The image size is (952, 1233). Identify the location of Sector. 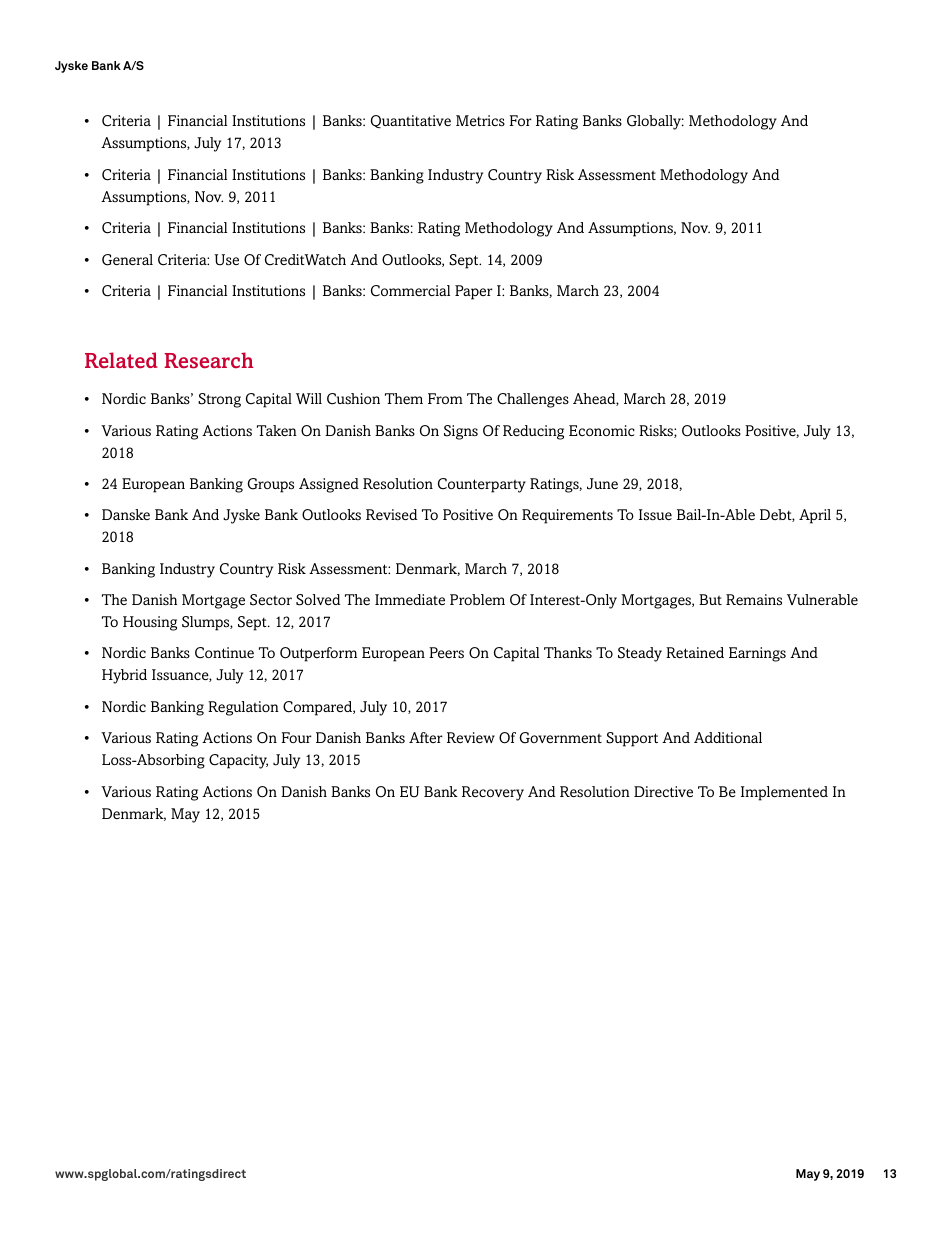
(271, 600).
